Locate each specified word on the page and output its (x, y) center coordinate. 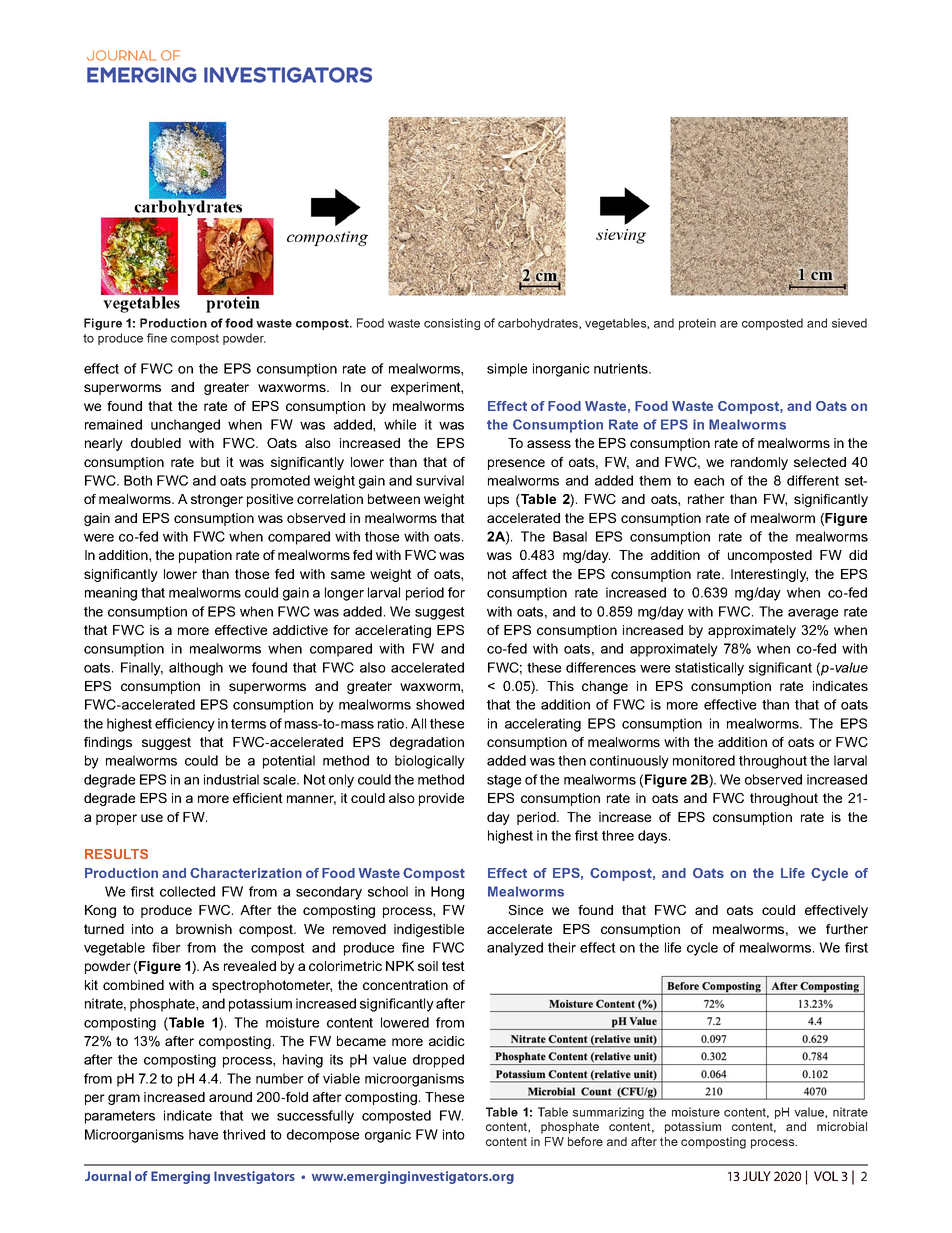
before (585, 1141)
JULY (757, 1176)
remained (113, 424)
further (847, 929)
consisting (452, 324)
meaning (111, 594)
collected (187, 891)
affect (529, 574)
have (203, 1134)
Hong (447, 893)
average (813, 614)
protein (697, 324)
